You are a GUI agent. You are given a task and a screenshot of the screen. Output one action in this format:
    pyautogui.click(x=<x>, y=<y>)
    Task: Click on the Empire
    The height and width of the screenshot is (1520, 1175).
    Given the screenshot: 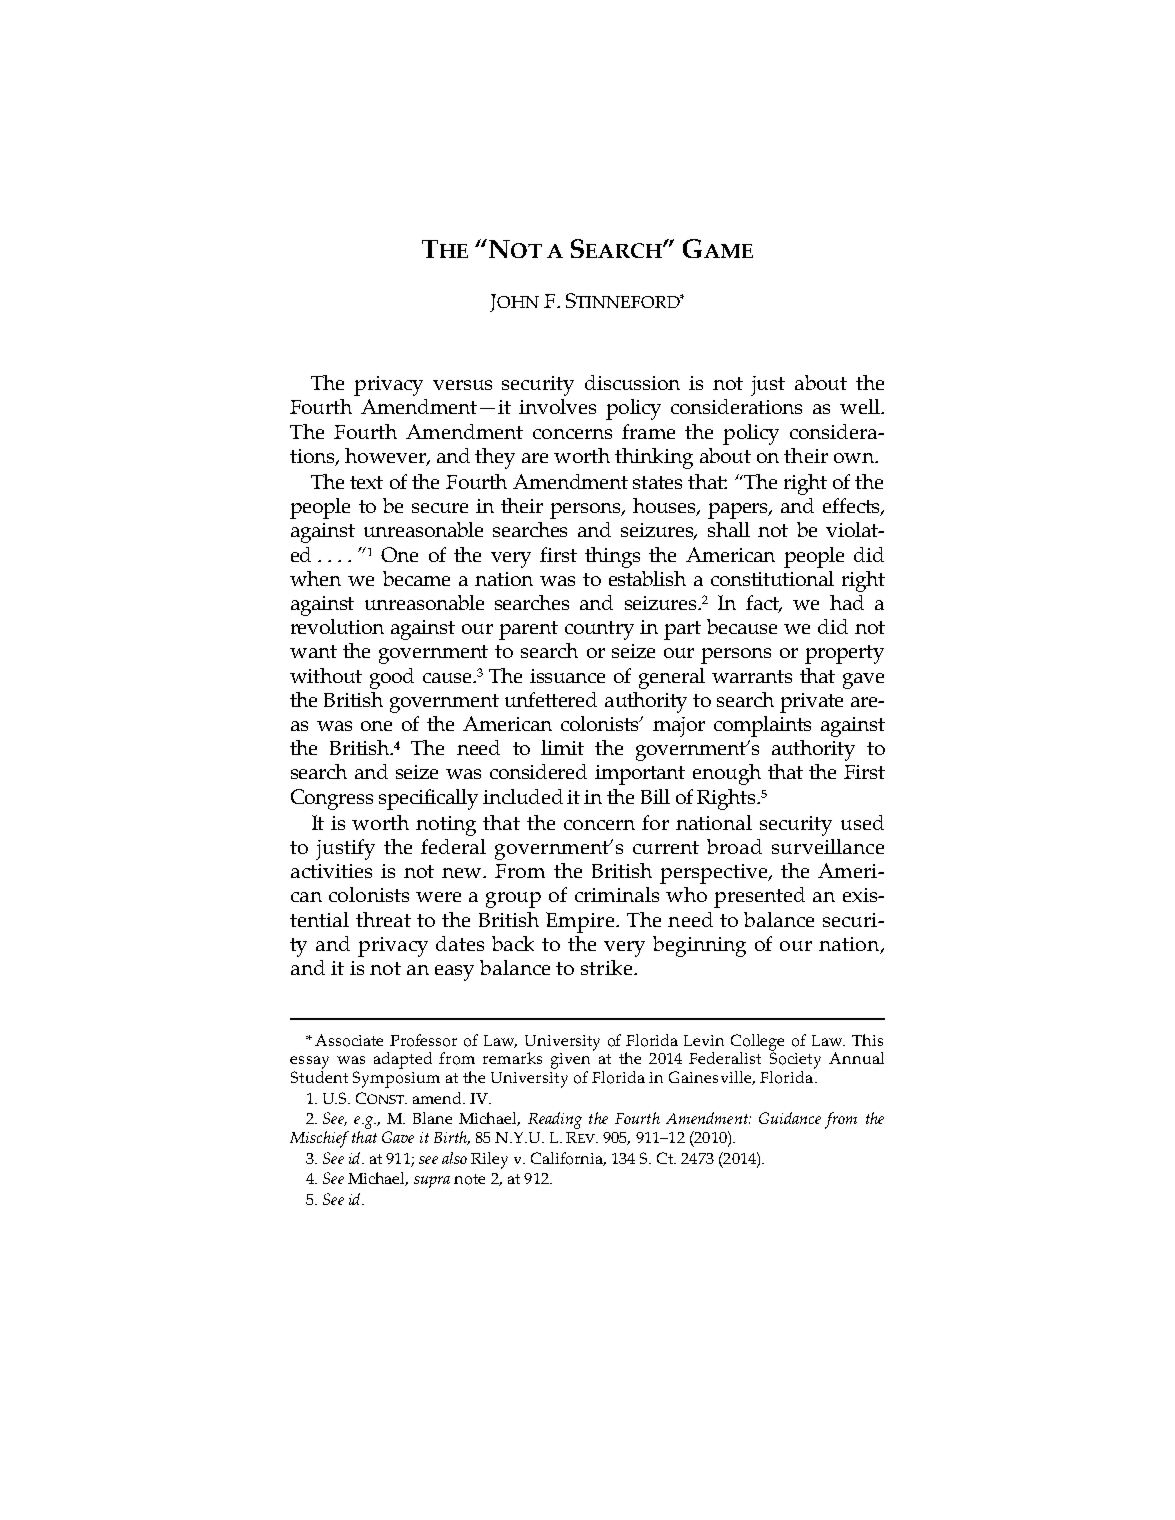 What is the action you would take?
    pyautogui.click(x=581, y=922)
